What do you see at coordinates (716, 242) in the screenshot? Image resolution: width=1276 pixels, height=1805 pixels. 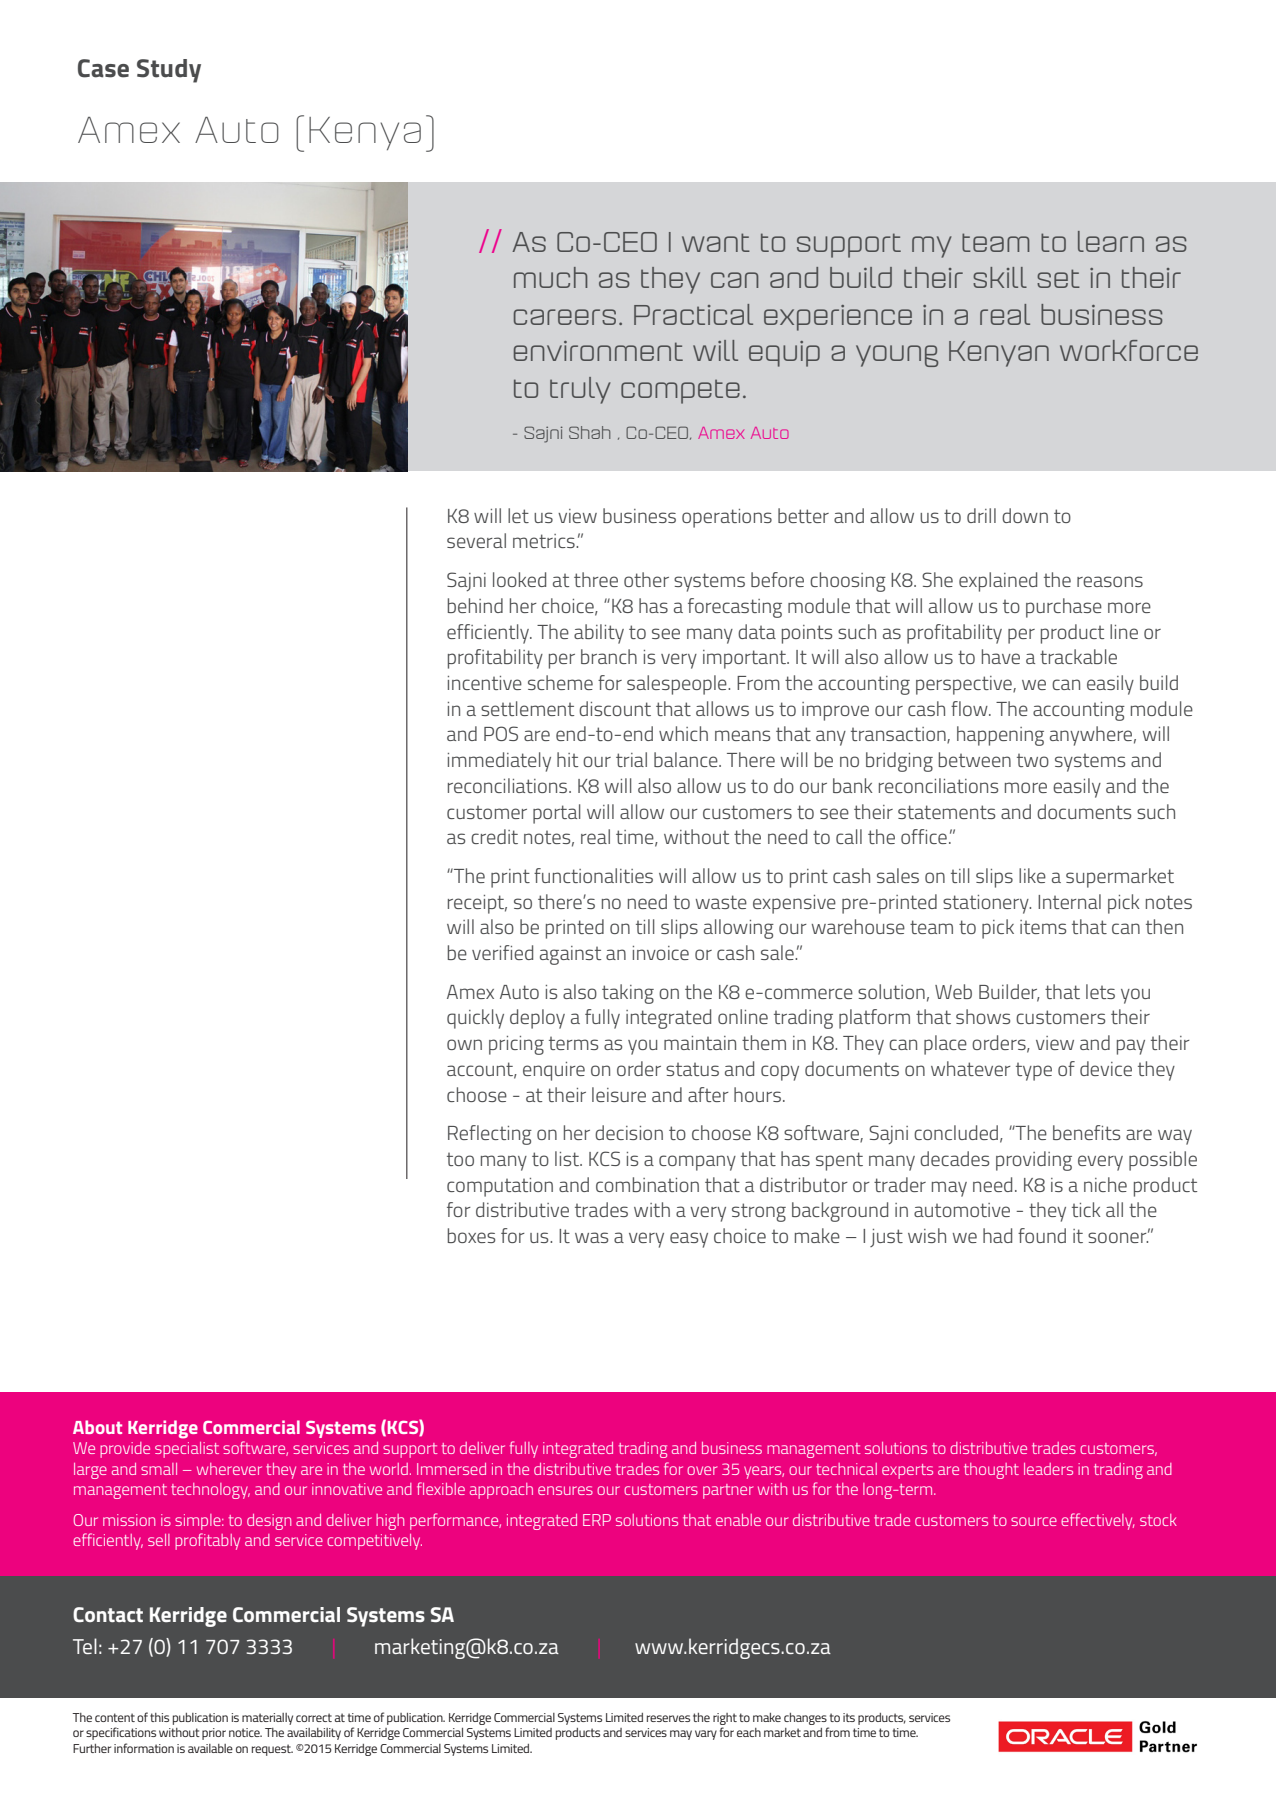 I see `want` at bounding box center [716, 242].
